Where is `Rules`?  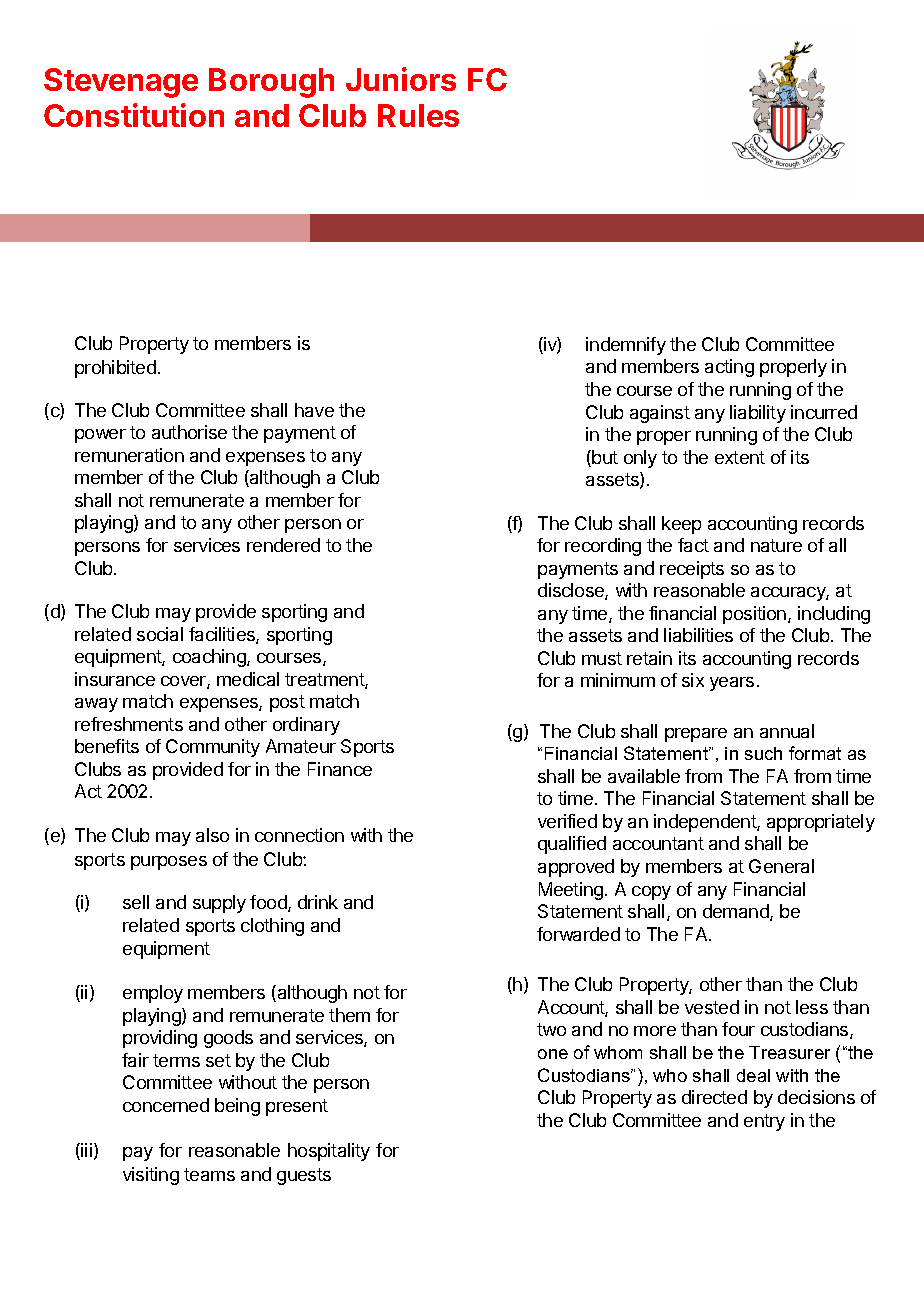
Rules is located at coordinates (418, 115).
